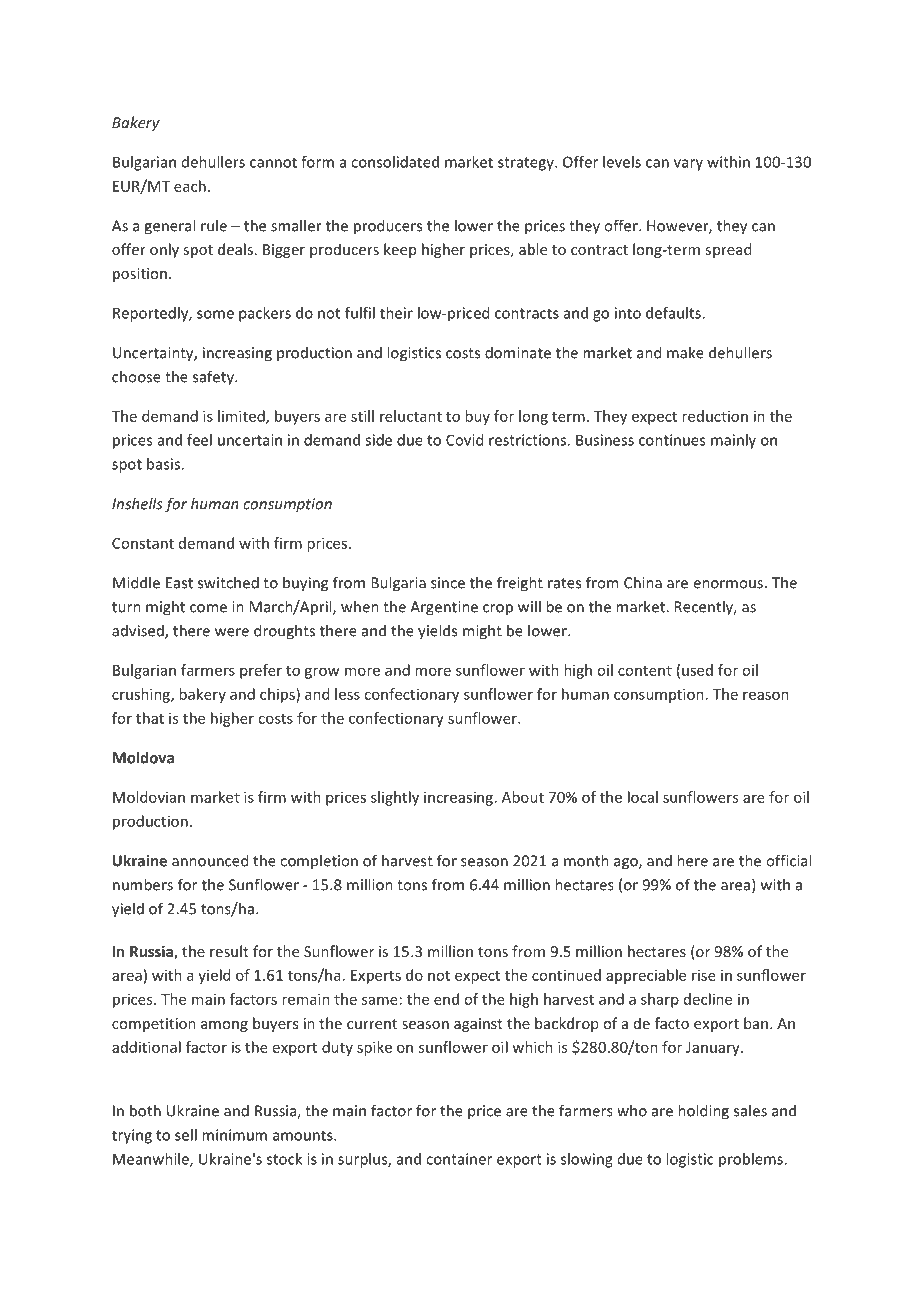 This screenshot has width=924, height=1308. Describe the element at coordinates (186, 1135) in the screenshot. I see `sell` at that location.
